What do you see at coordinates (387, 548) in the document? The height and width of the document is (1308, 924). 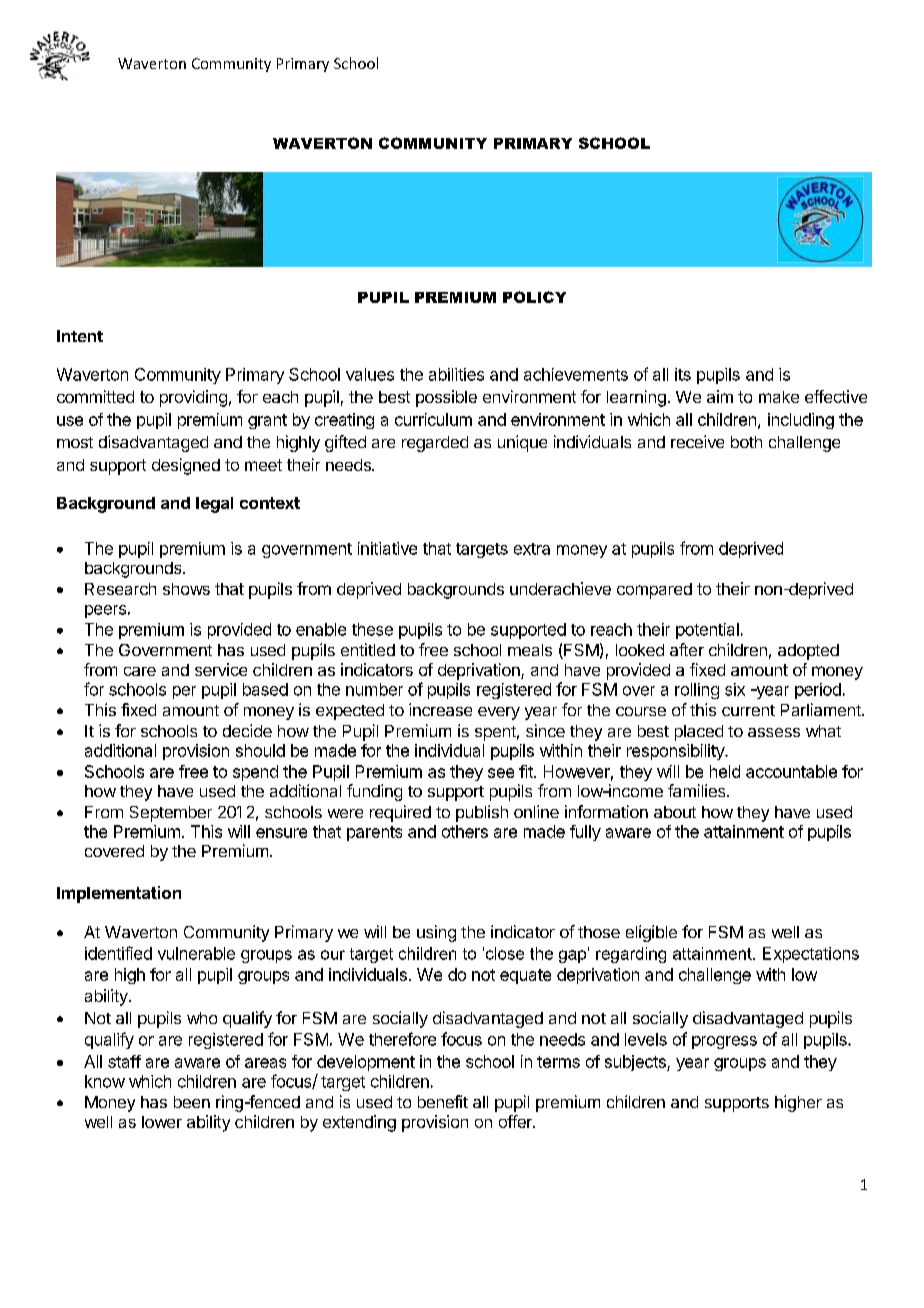 I see `initiative` at bounding box center [387, 548].
